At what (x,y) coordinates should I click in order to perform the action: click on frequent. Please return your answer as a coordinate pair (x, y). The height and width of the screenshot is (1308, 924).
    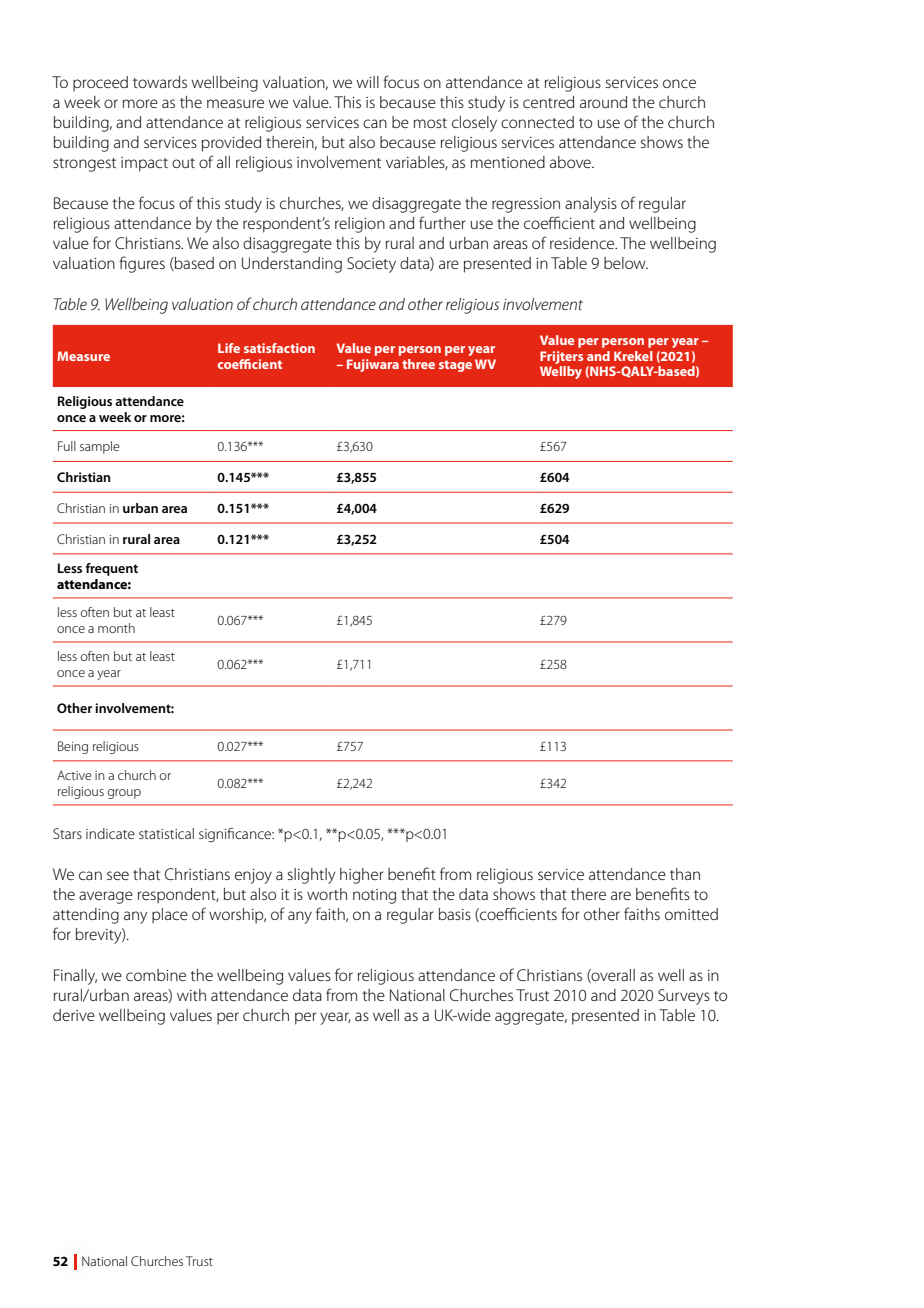
    Looking at the image, I should click on (111, 569).
